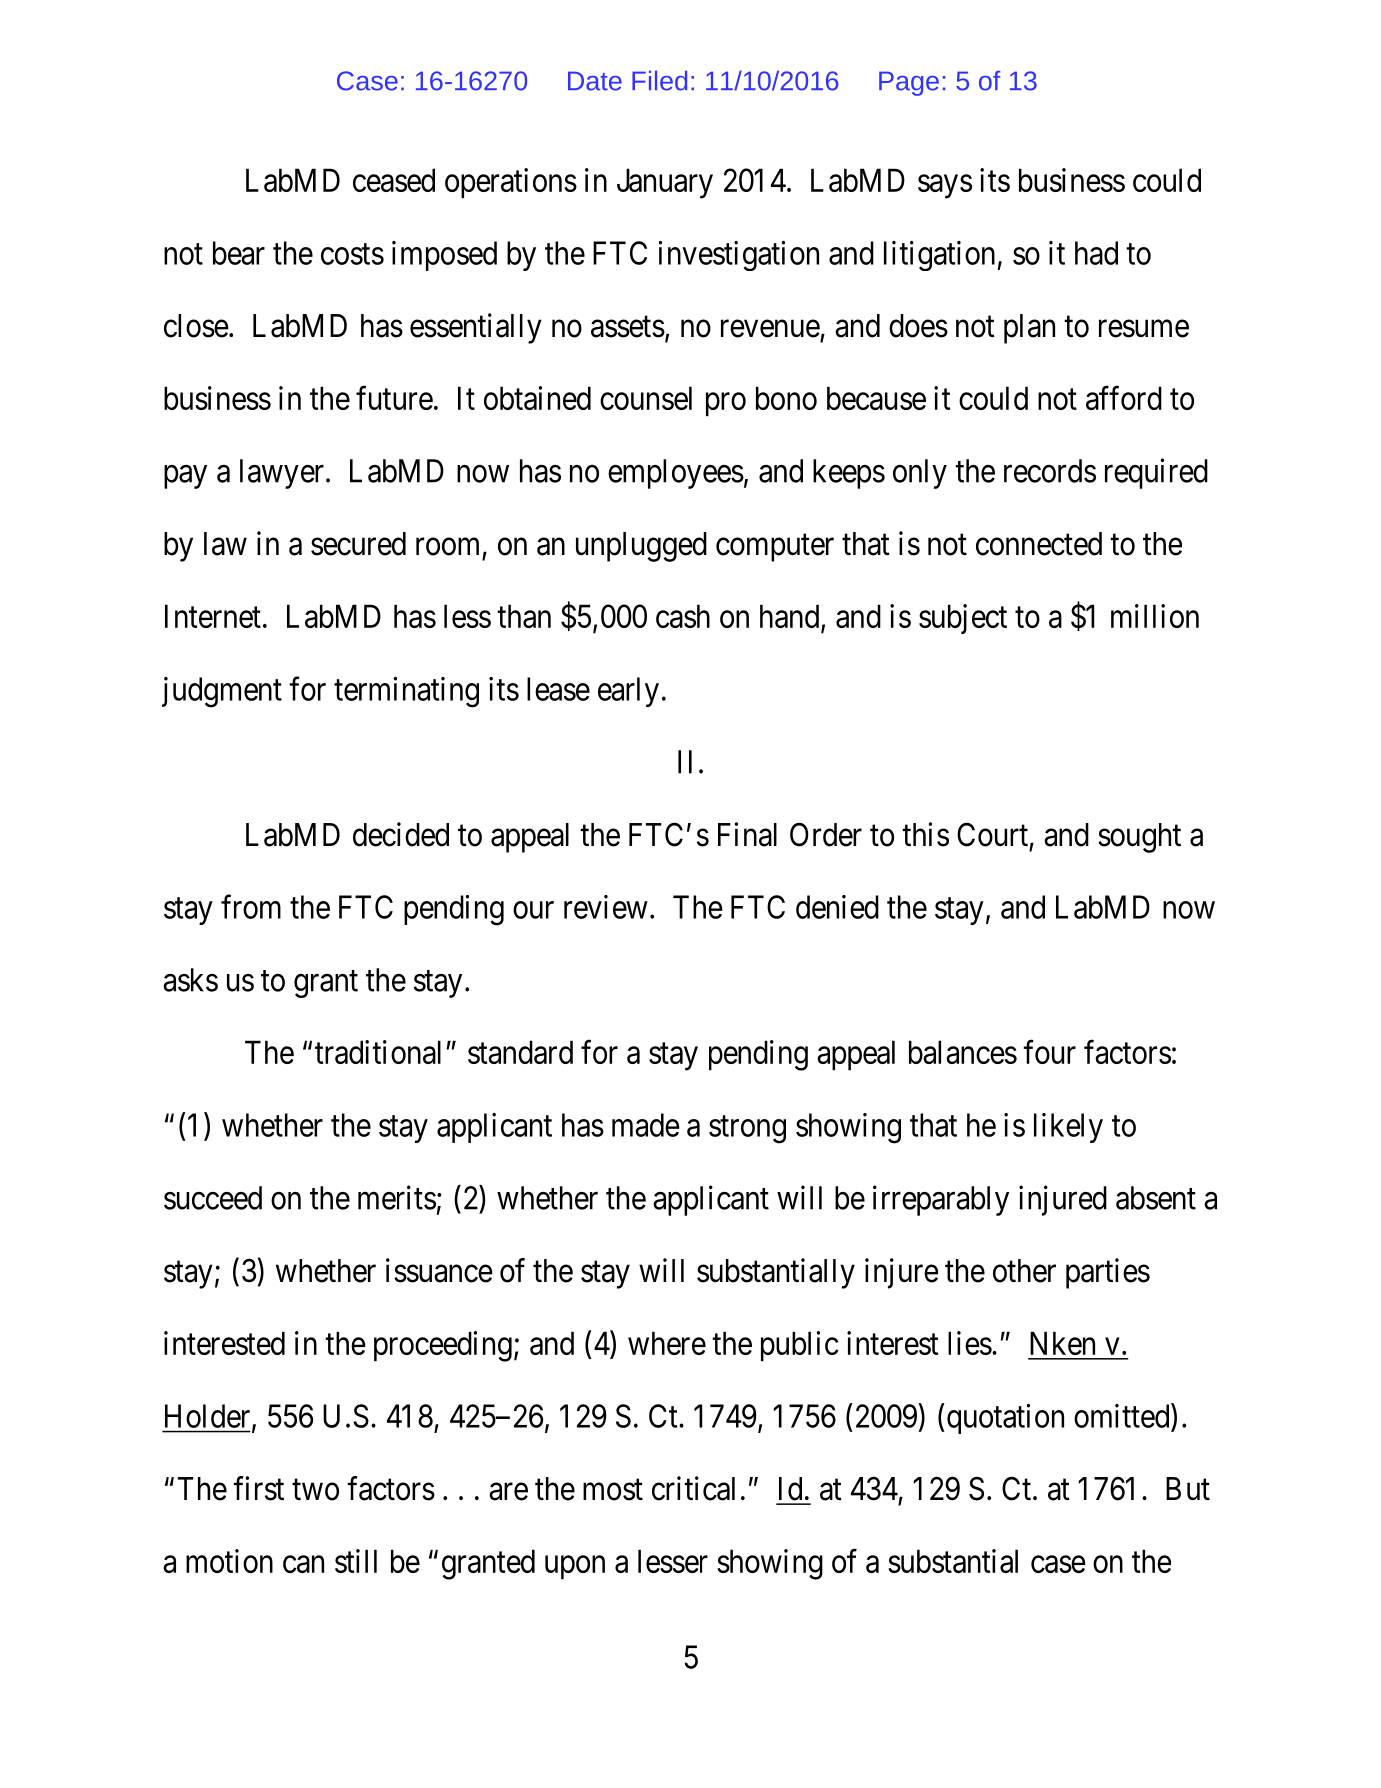 Image resolution: width=1381 pixels, height=1788 pixels. I want to click on connected, so click(1039, 544).
